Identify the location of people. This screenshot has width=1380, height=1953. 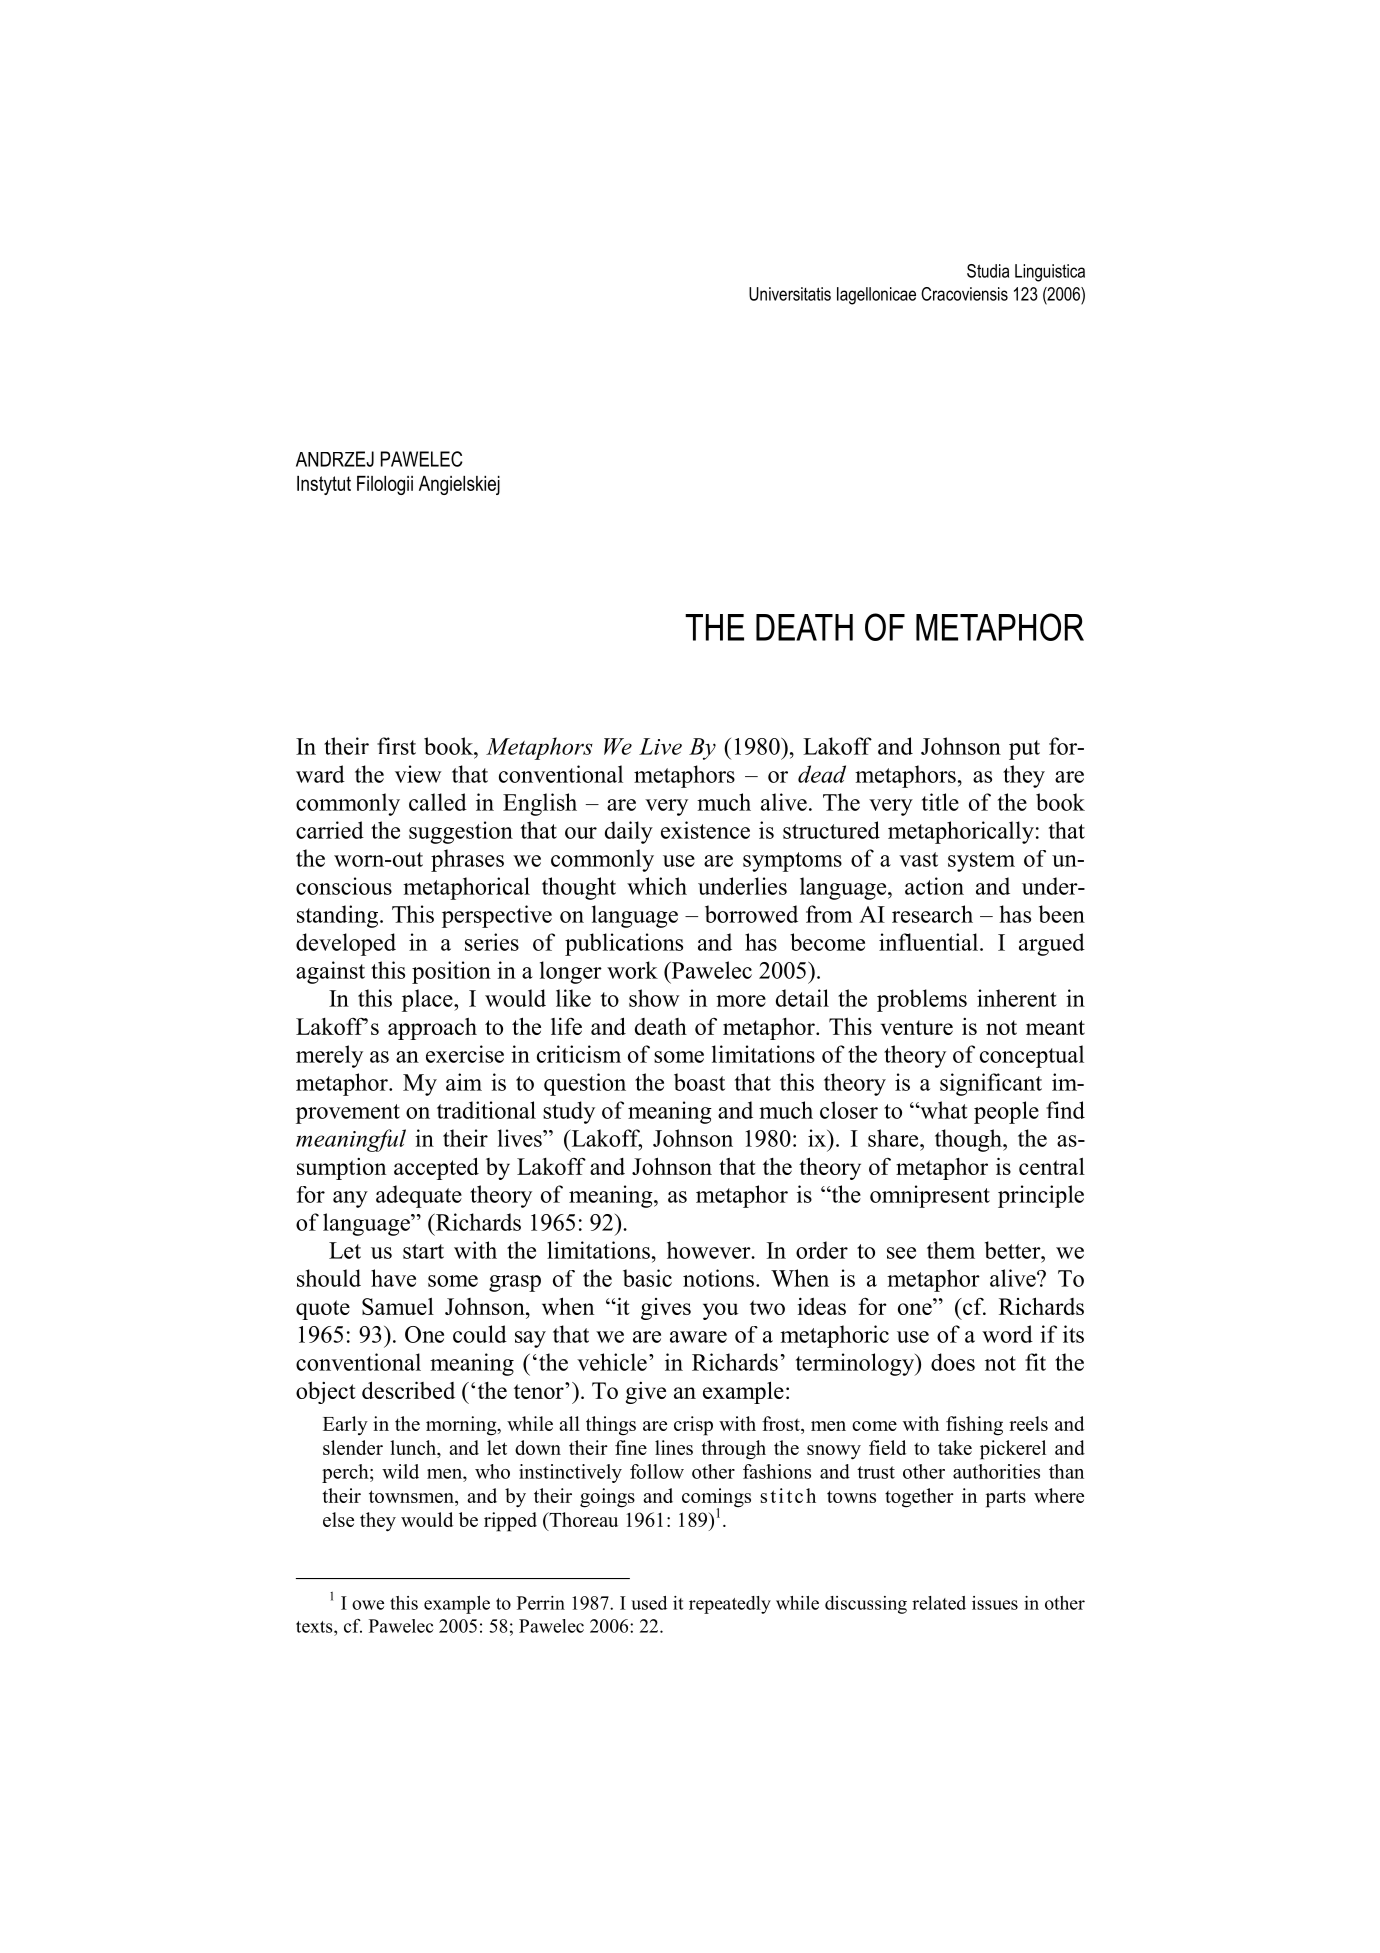
(1006, 1112).
